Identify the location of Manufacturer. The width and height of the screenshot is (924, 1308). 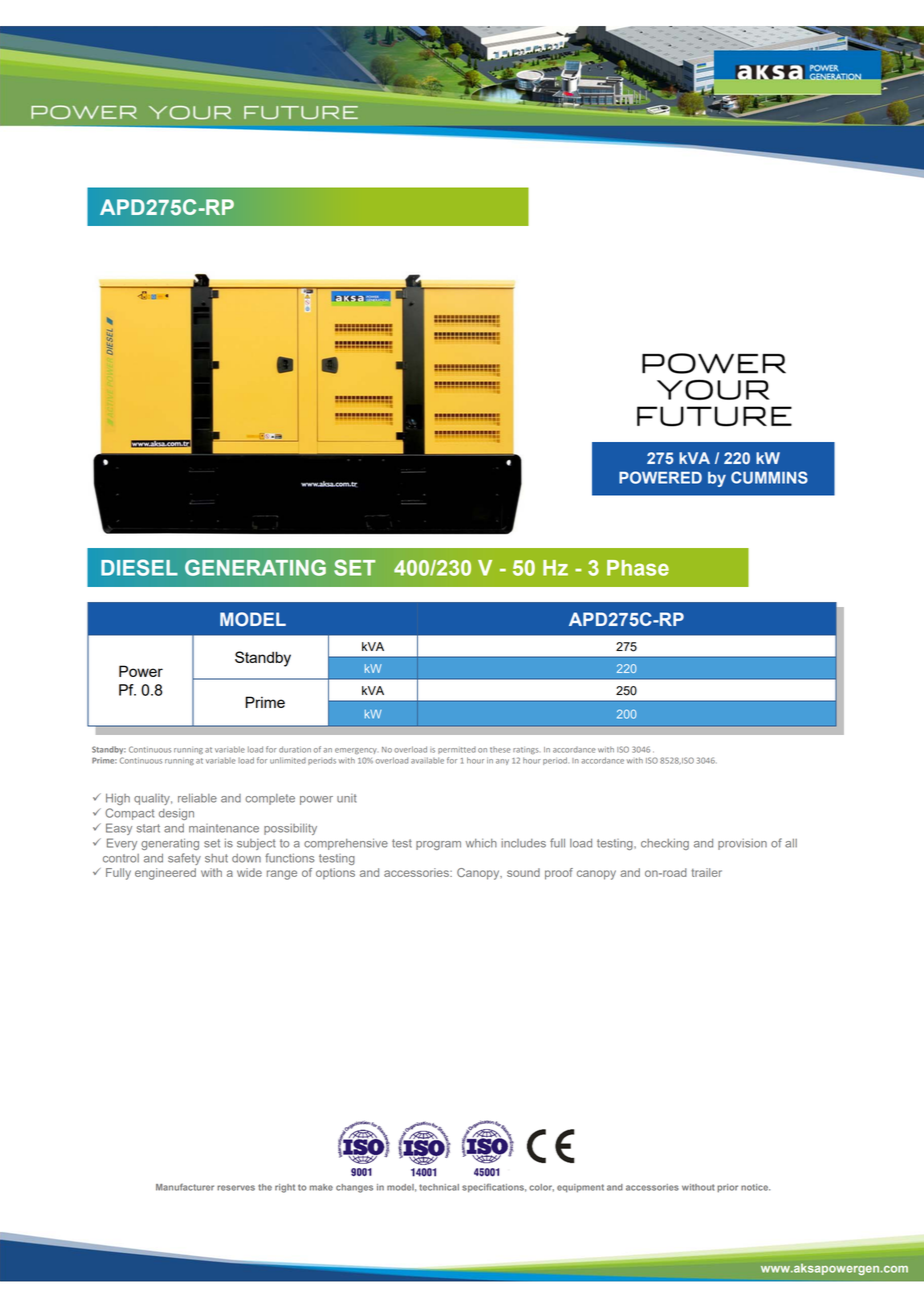
(185, 1187).
